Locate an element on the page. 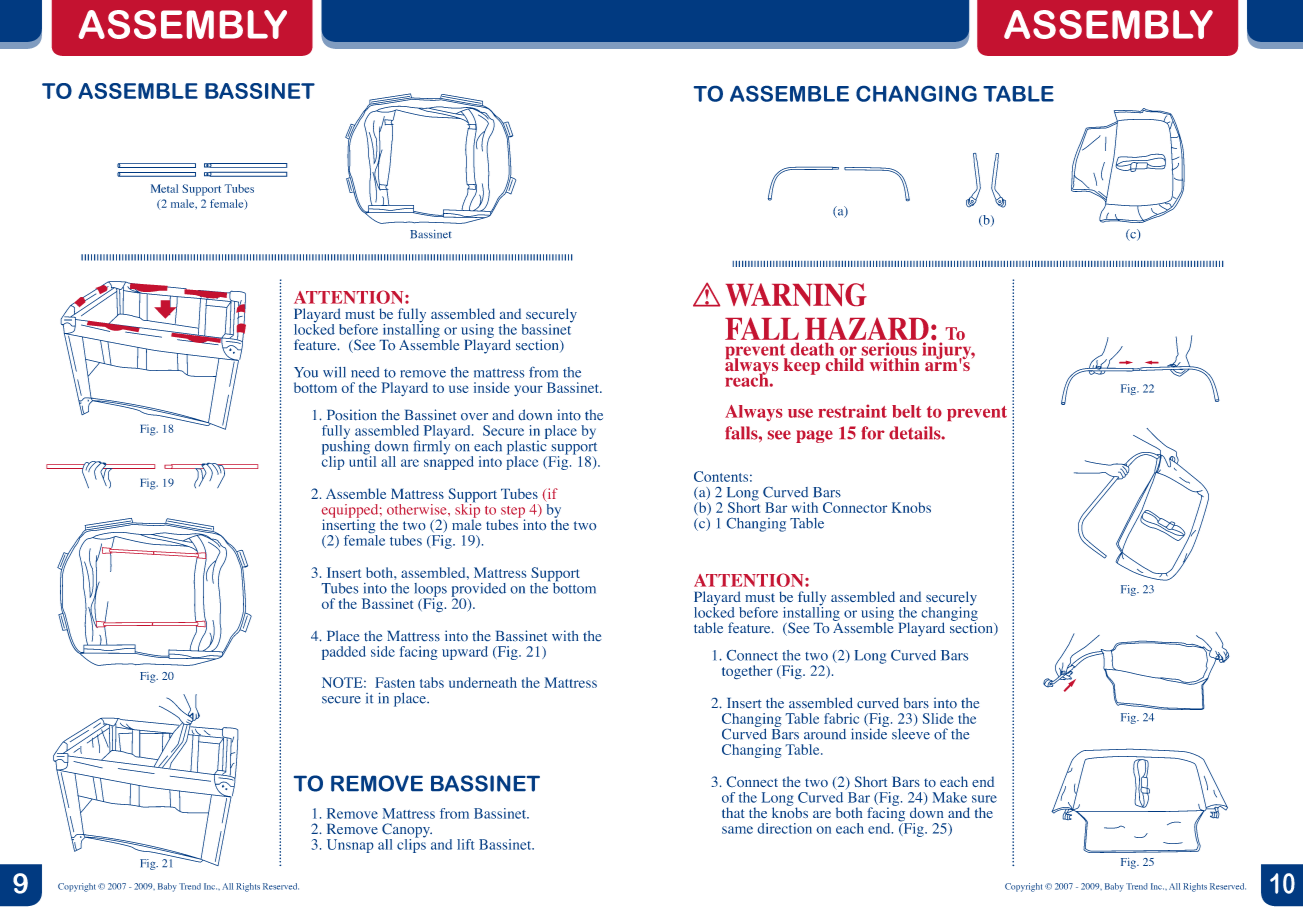 The width and height of the page is (1303, 924). page is located at coordinates (814, 436).
